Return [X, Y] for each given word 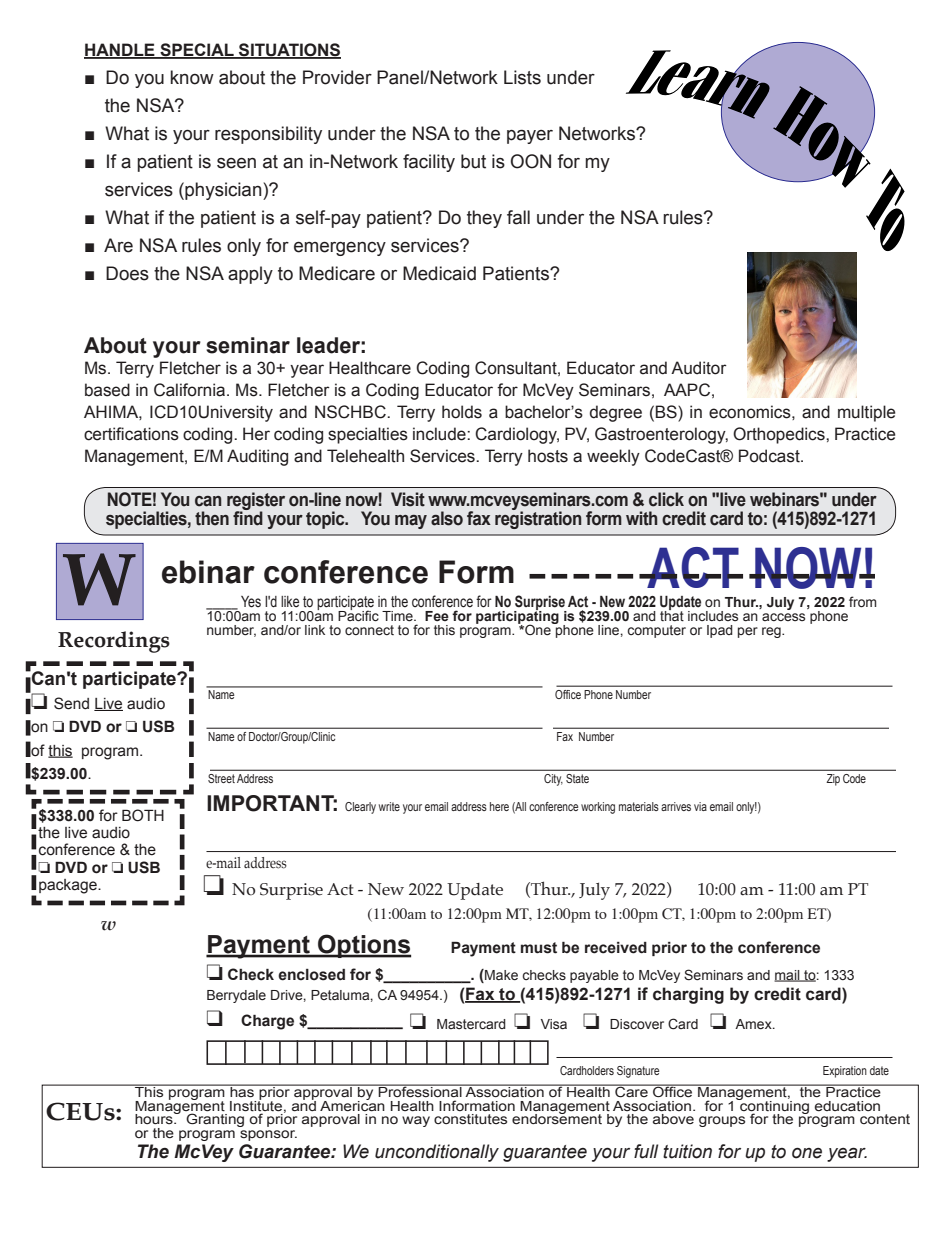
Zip [833, 780]
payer [530, 136]
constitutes [470, 1119]
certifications [131, 434]
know [192, 77]
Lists [522, 77]
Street [221, 778]
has [242, 1091]
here [499, 806]
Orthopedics [780, 435]
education [847, 1106]
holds [462, 412]
